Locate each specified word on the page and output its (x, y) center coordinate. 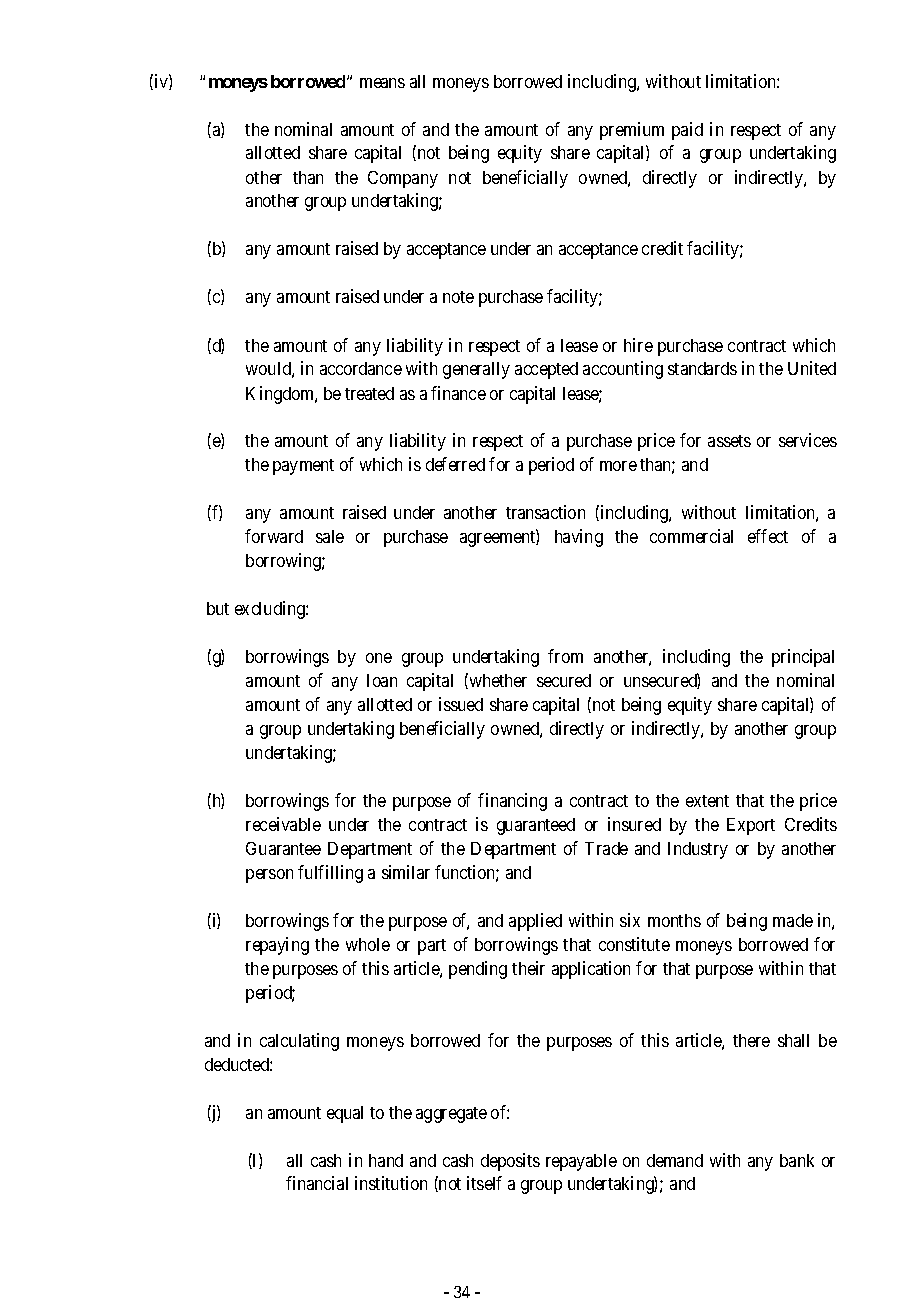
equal (345, 1114)
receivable (283, 824)
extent (707, 801)
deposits (510, 1162)
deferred (455, 464)
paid (687, 131)
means (382, 83)
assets (729, 441)
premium (632, 131)
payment (303, 467)
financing (512, 802)
